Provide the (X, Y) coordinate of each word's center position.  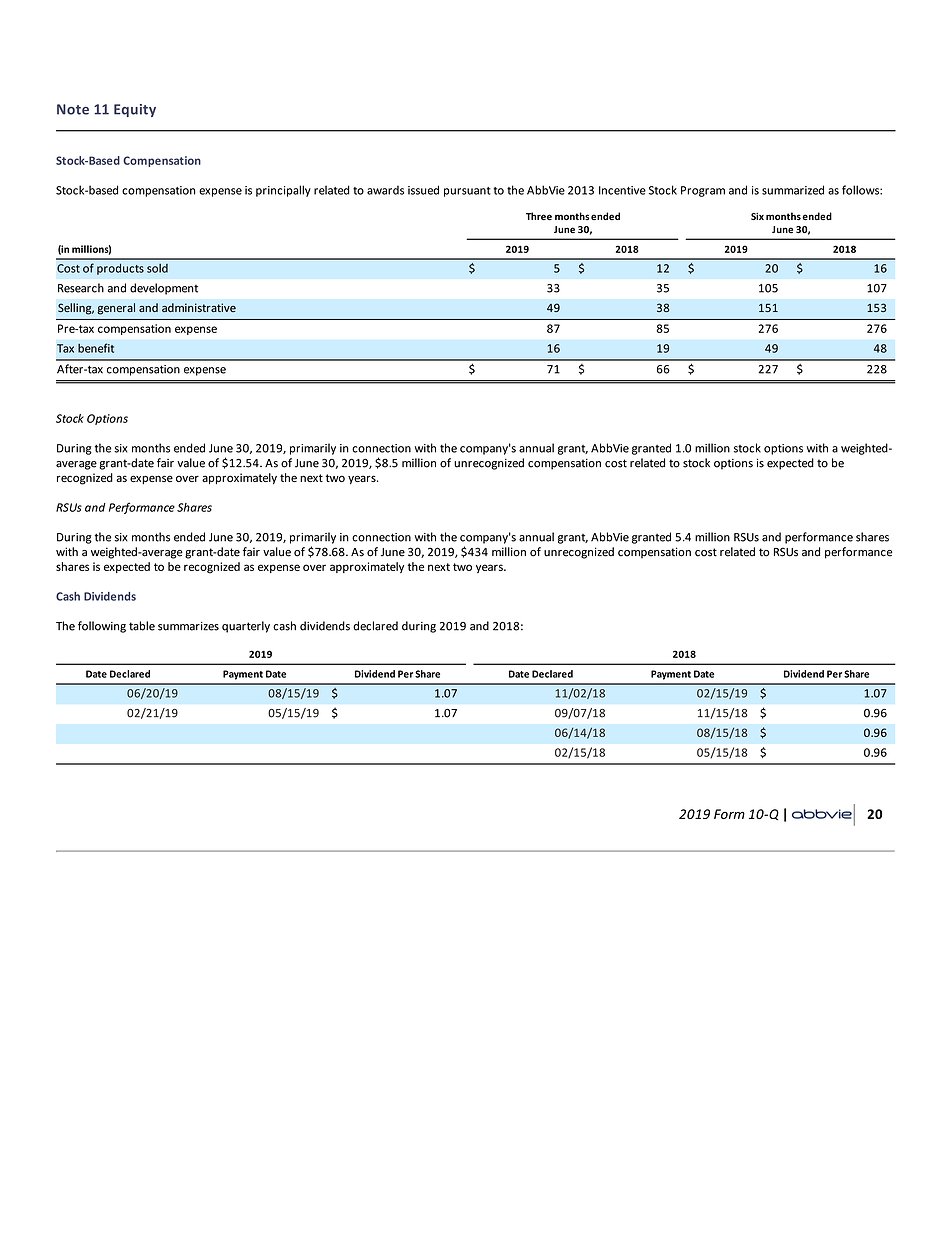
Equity (135, 110)
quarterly (246, 627)
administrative (199, 307)
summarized (793, 190)
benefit (96, 348)
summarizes (188, 626)
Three (539, 216)
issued (423, 190)
